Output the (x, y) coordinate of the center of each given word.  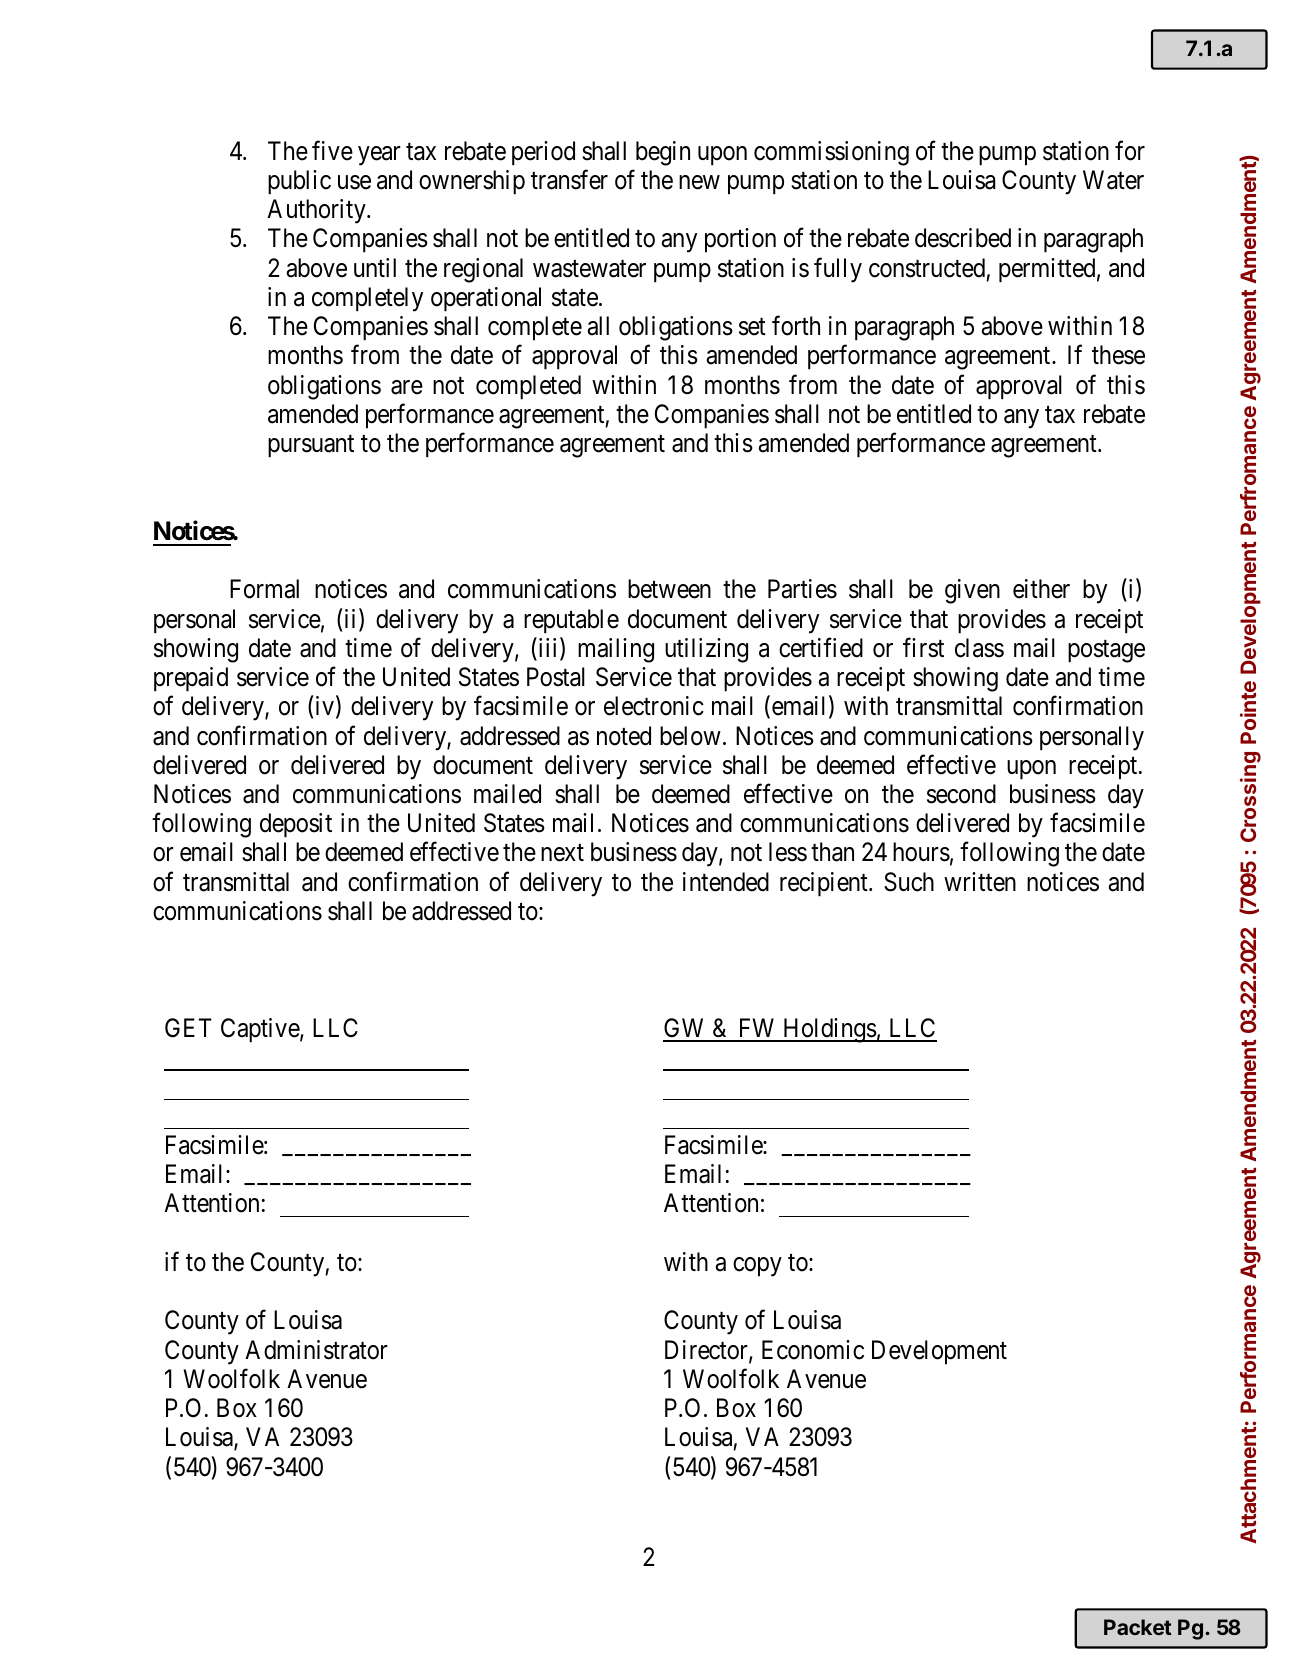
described (963, 238)
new (699, 182)
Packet (1138, 1627)
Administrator (316, 1350)
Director (707, 1351)
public (299, 182)
